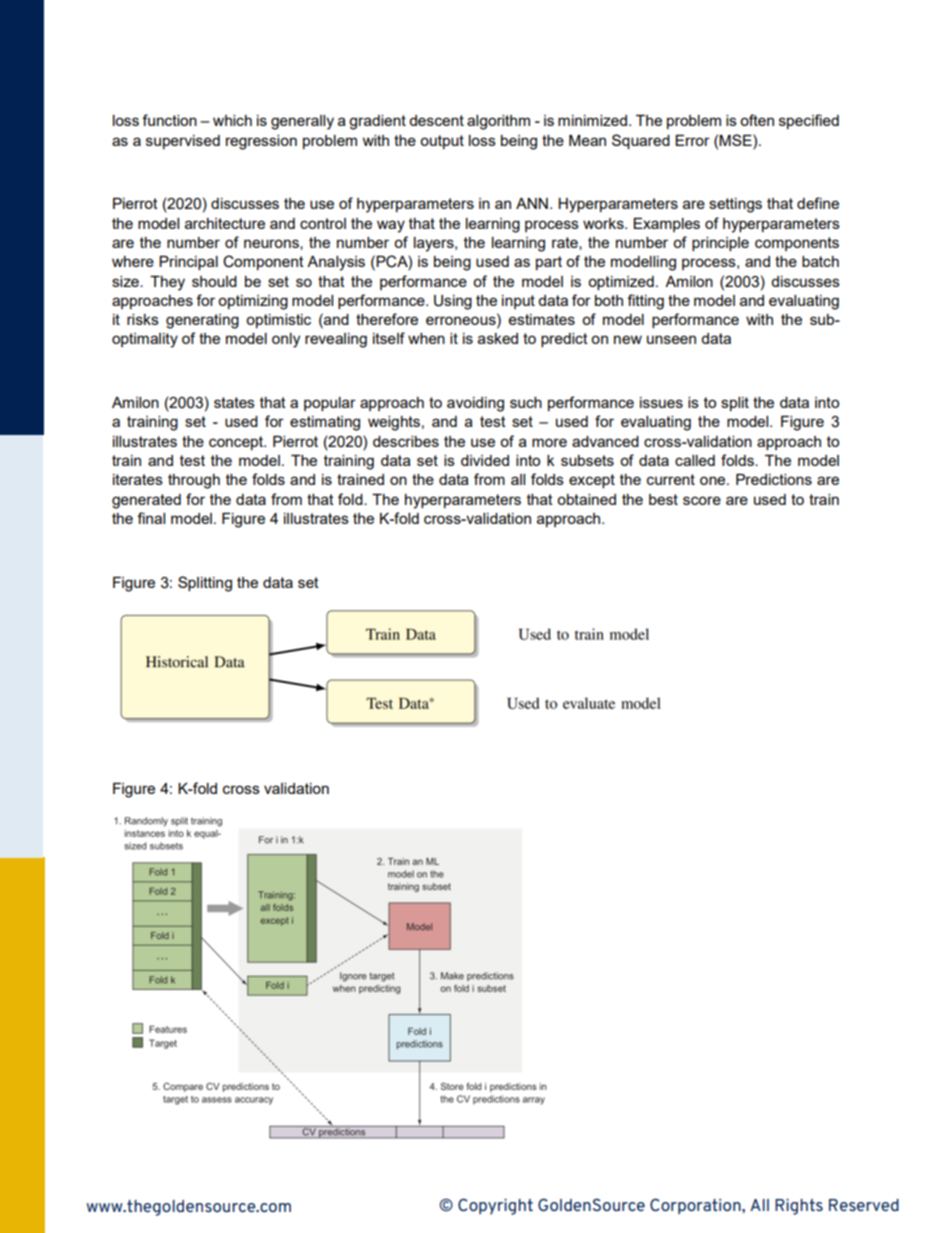 The height and width of the screenshot is (1233, 952). I want to click on algorithm, so click(498, 122).
